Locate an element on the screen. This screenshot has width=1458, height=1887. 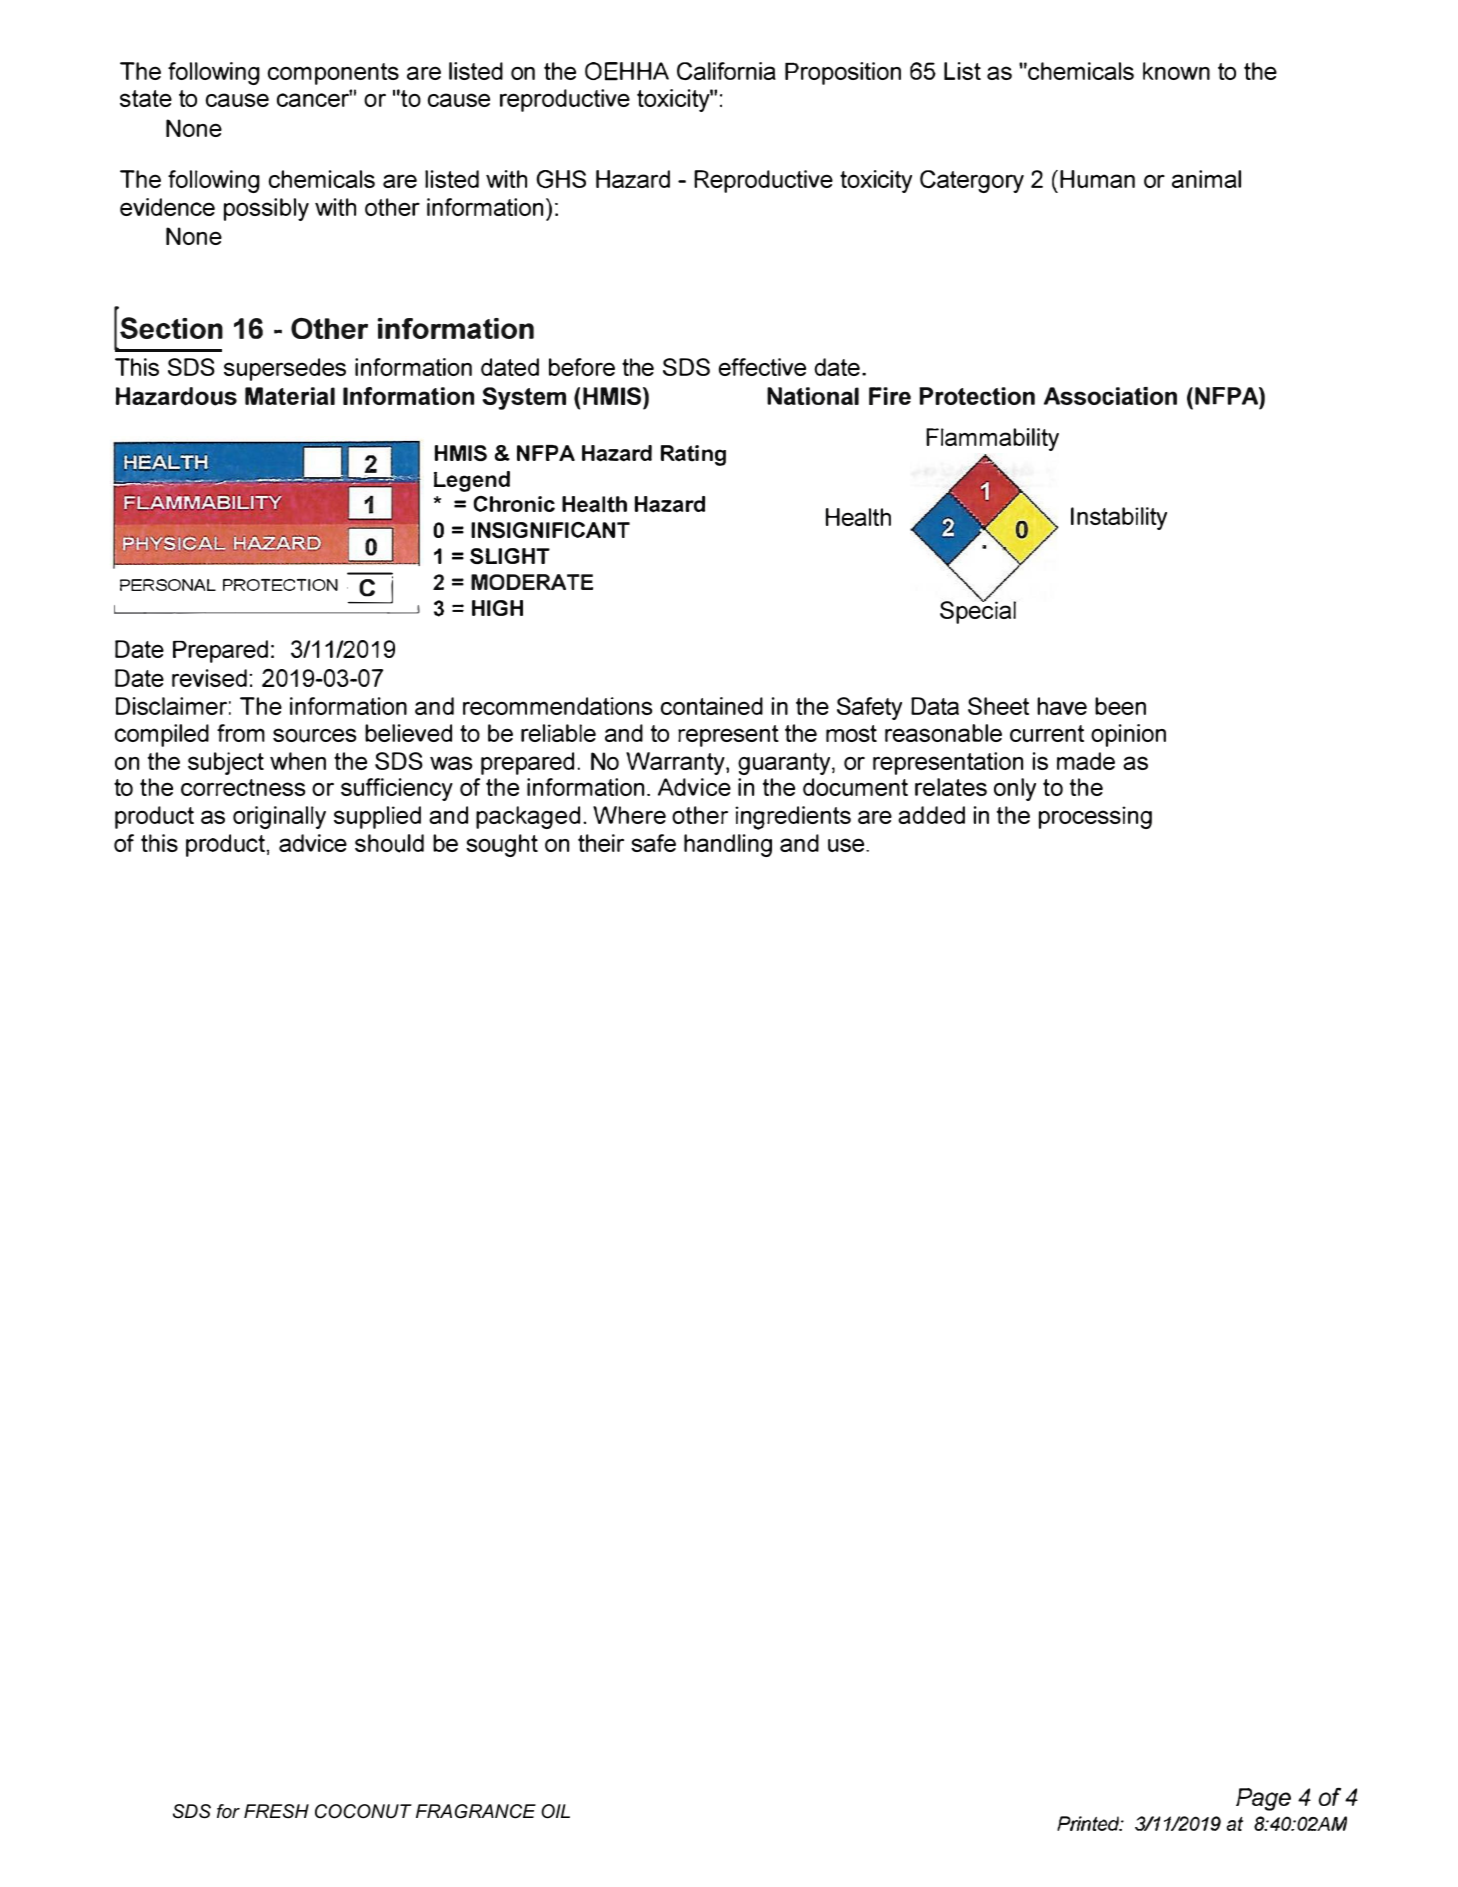
Printed is located at coordinates (1089, 1823).
